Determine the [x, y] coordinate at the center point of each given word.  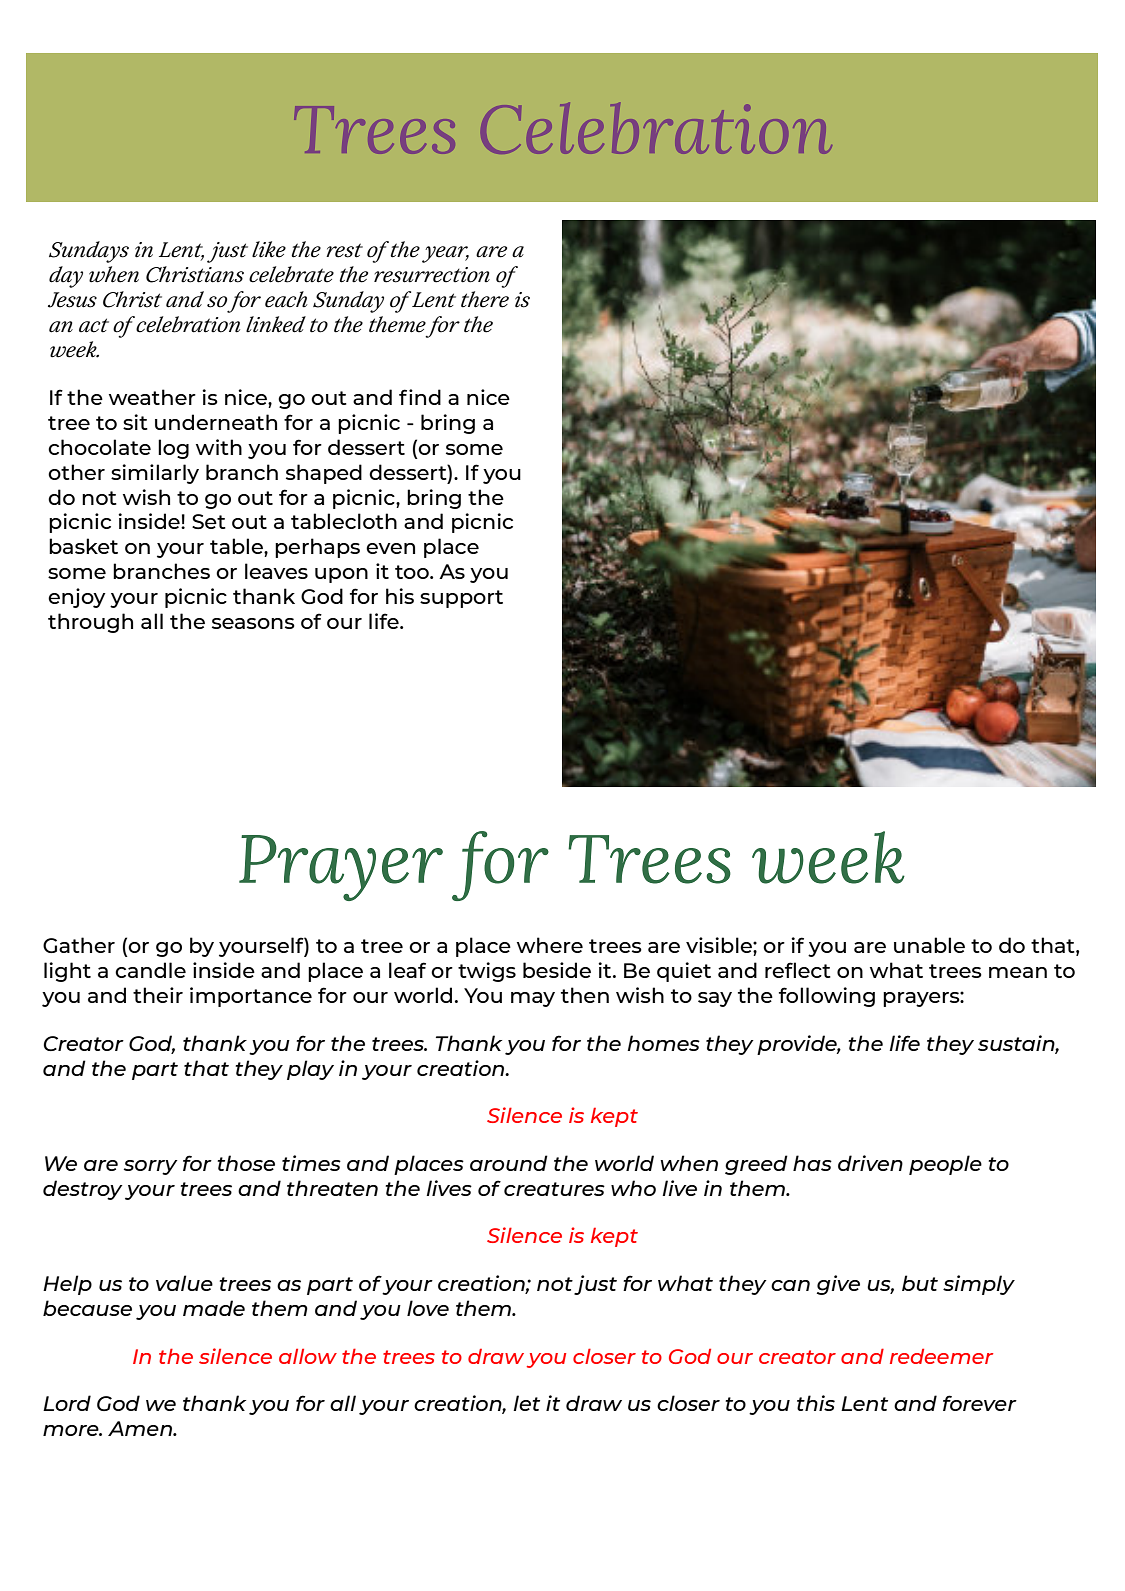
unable [929, 945]
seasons [253, 623]
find [420, 397]
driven [870, 1163]
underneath [216, 422]
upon [341, 575]
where [550, 945]
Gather [79, 945]
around [509, 1163]
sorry [151, 1167]
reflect [798, 970]
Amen [141, 1428]
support [461, 599]
